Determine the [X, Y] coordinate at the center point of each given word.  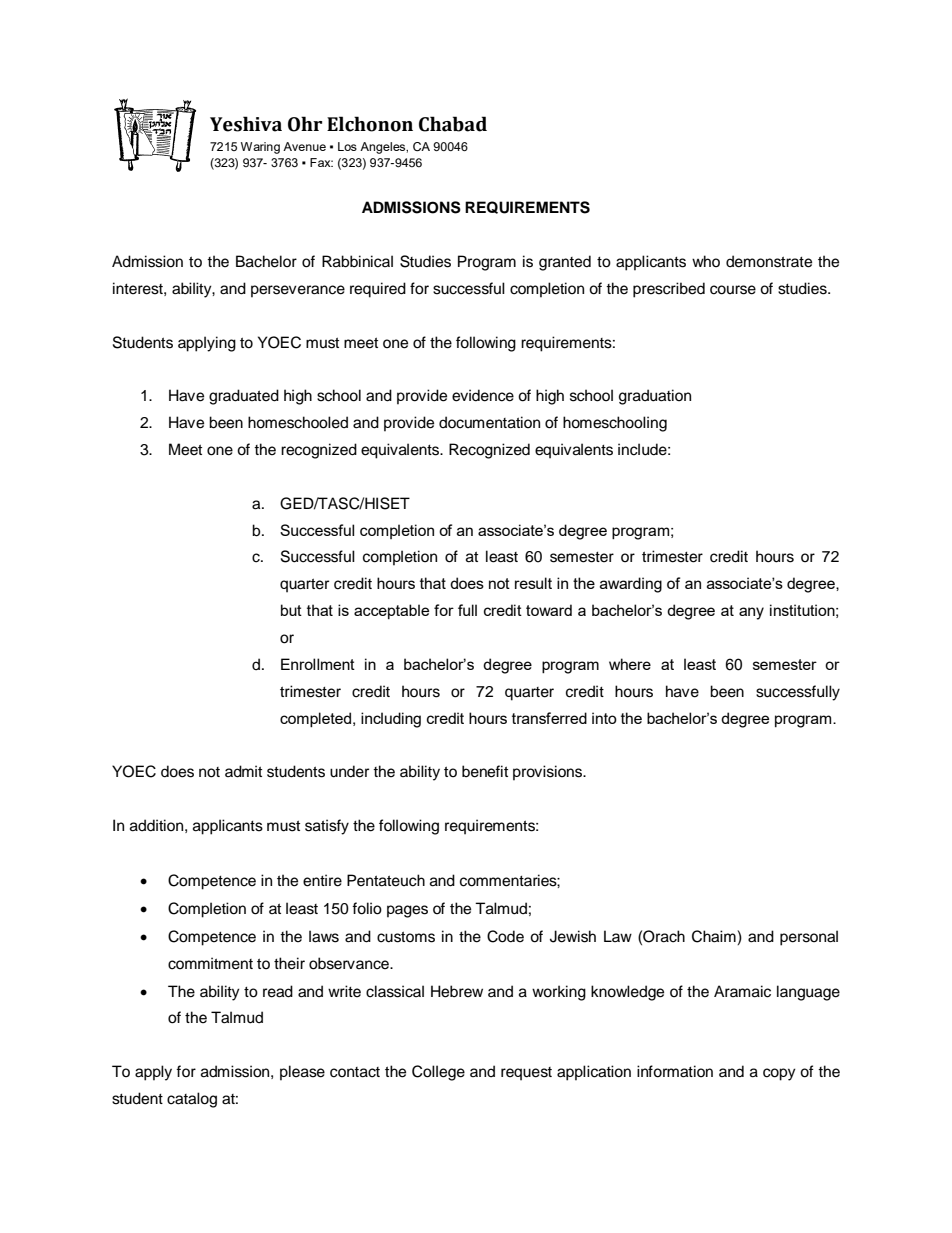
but [291, 610]
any [751, 613]
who [706, 261]
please [302, 1073]
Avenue [304, 146]
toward [549, 610]
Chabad [453, 124]
